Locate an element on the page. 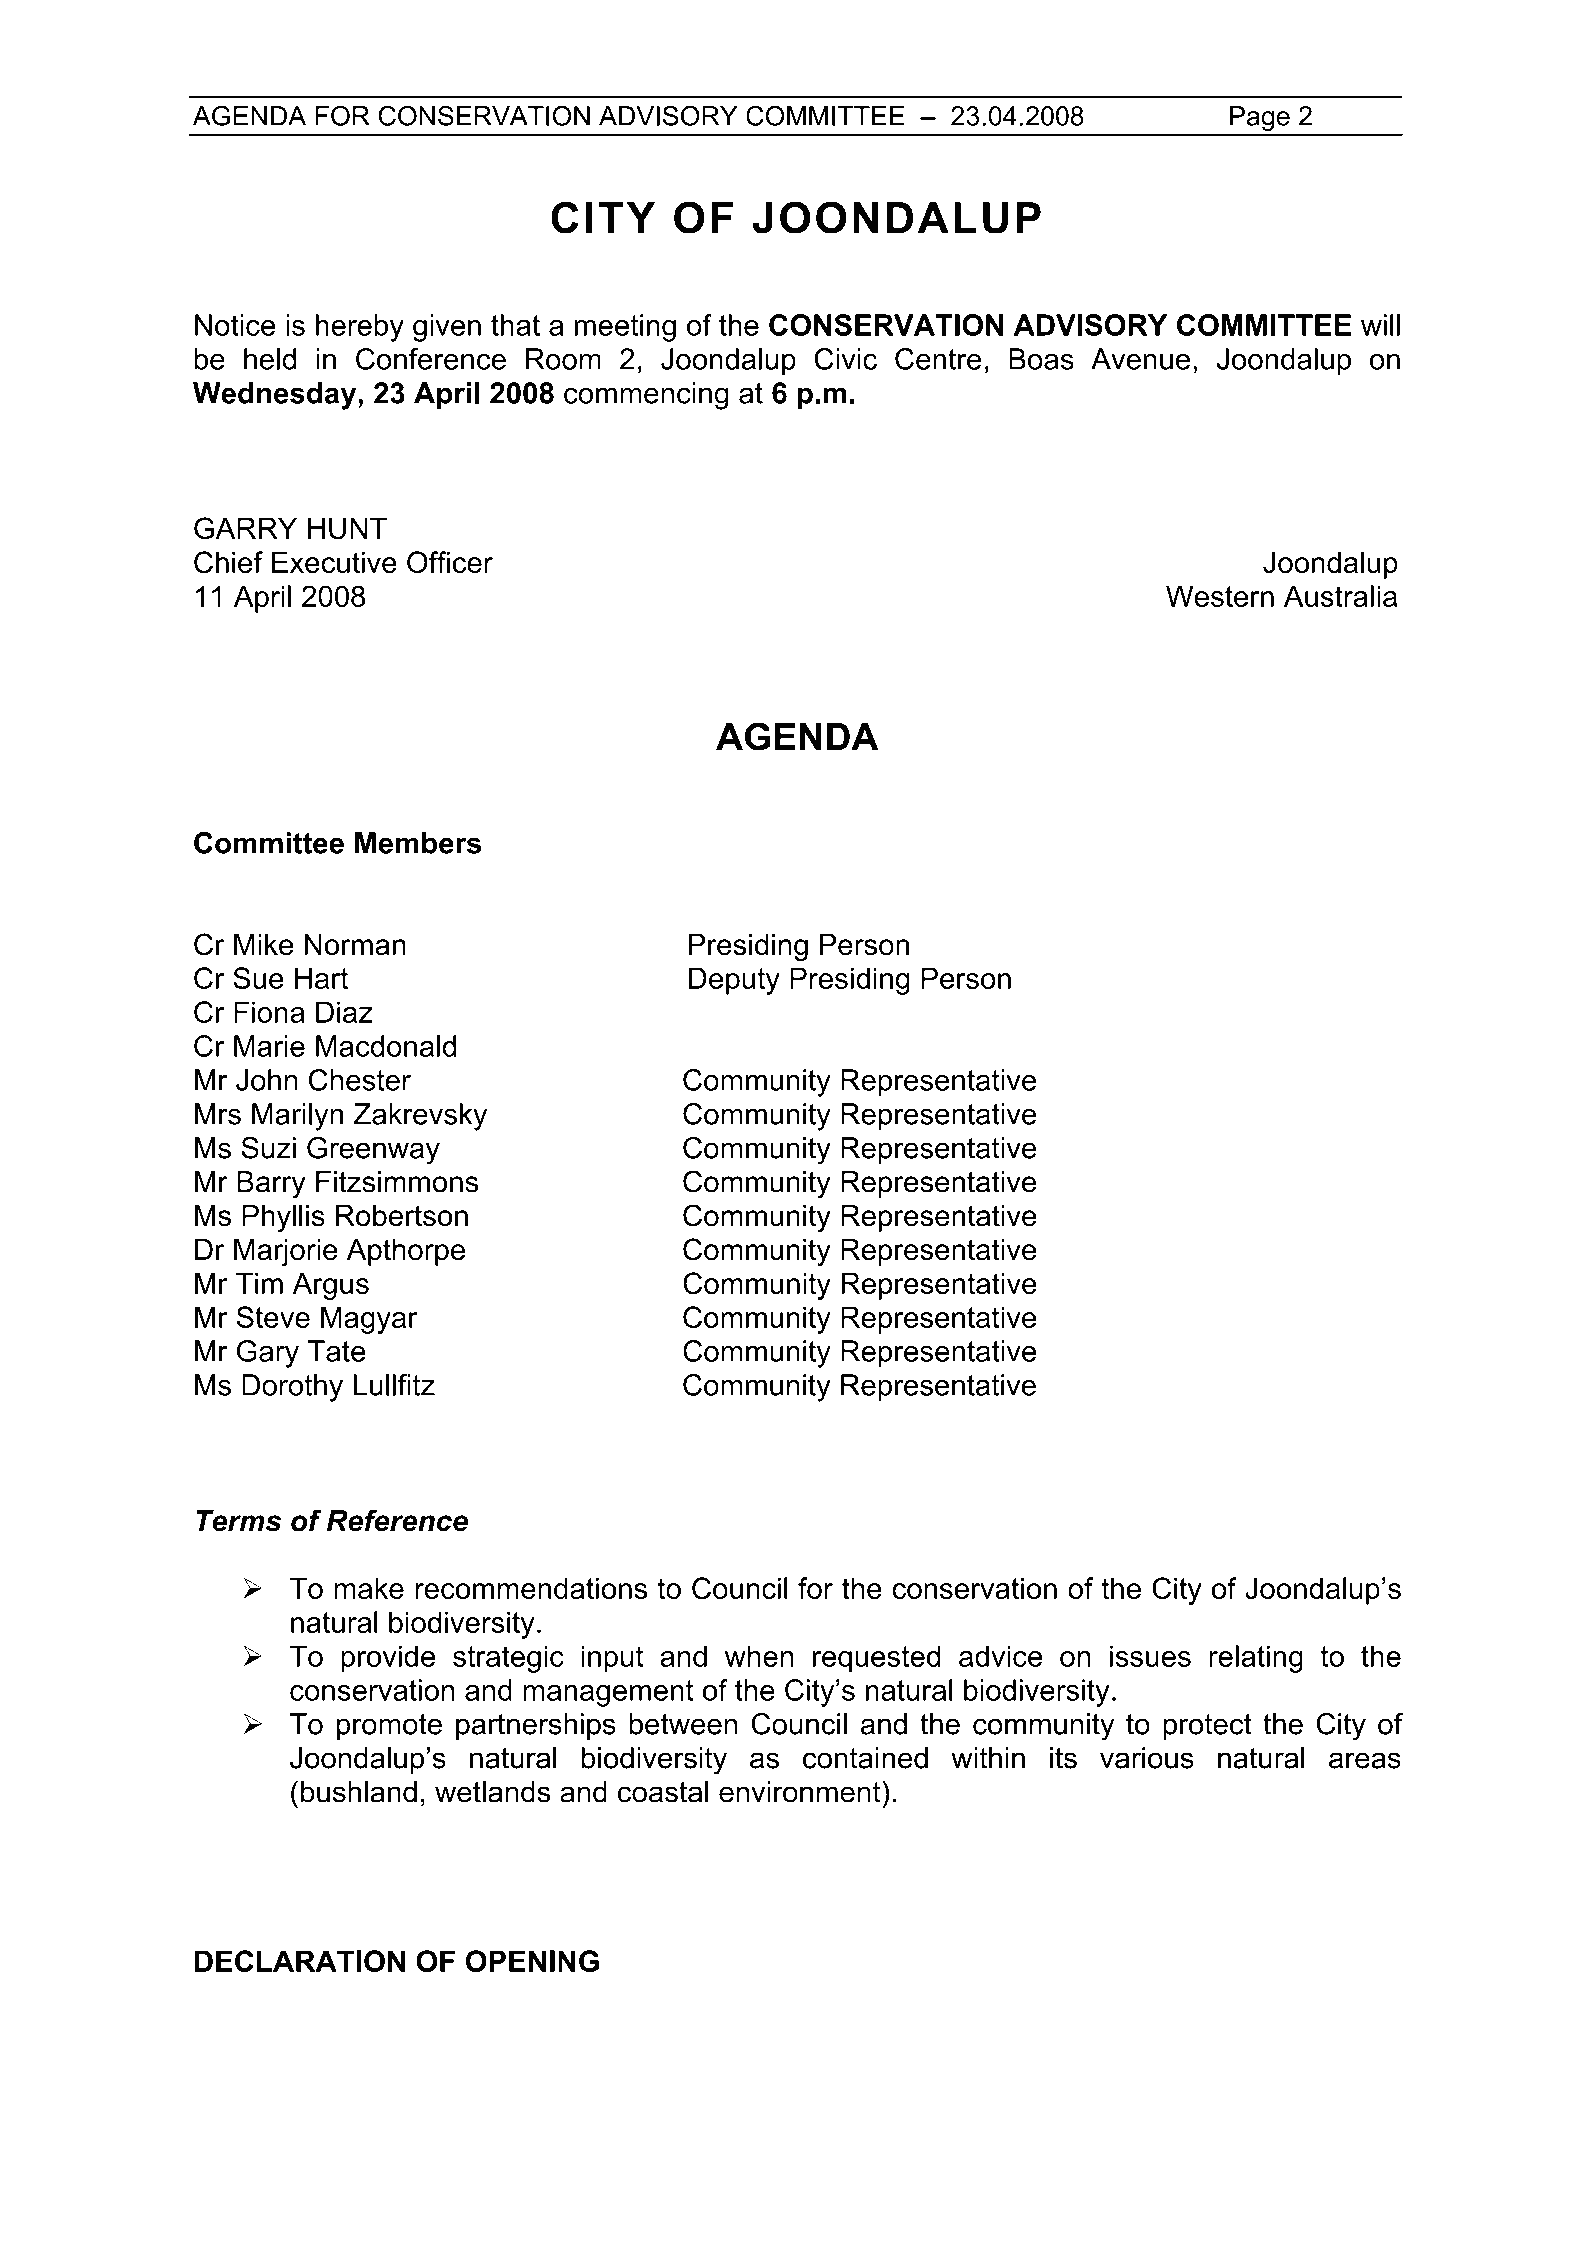 Image resolution: width=1594 pixels, height=2256 pixels. Deputy is located at coordinates (734, 981).
